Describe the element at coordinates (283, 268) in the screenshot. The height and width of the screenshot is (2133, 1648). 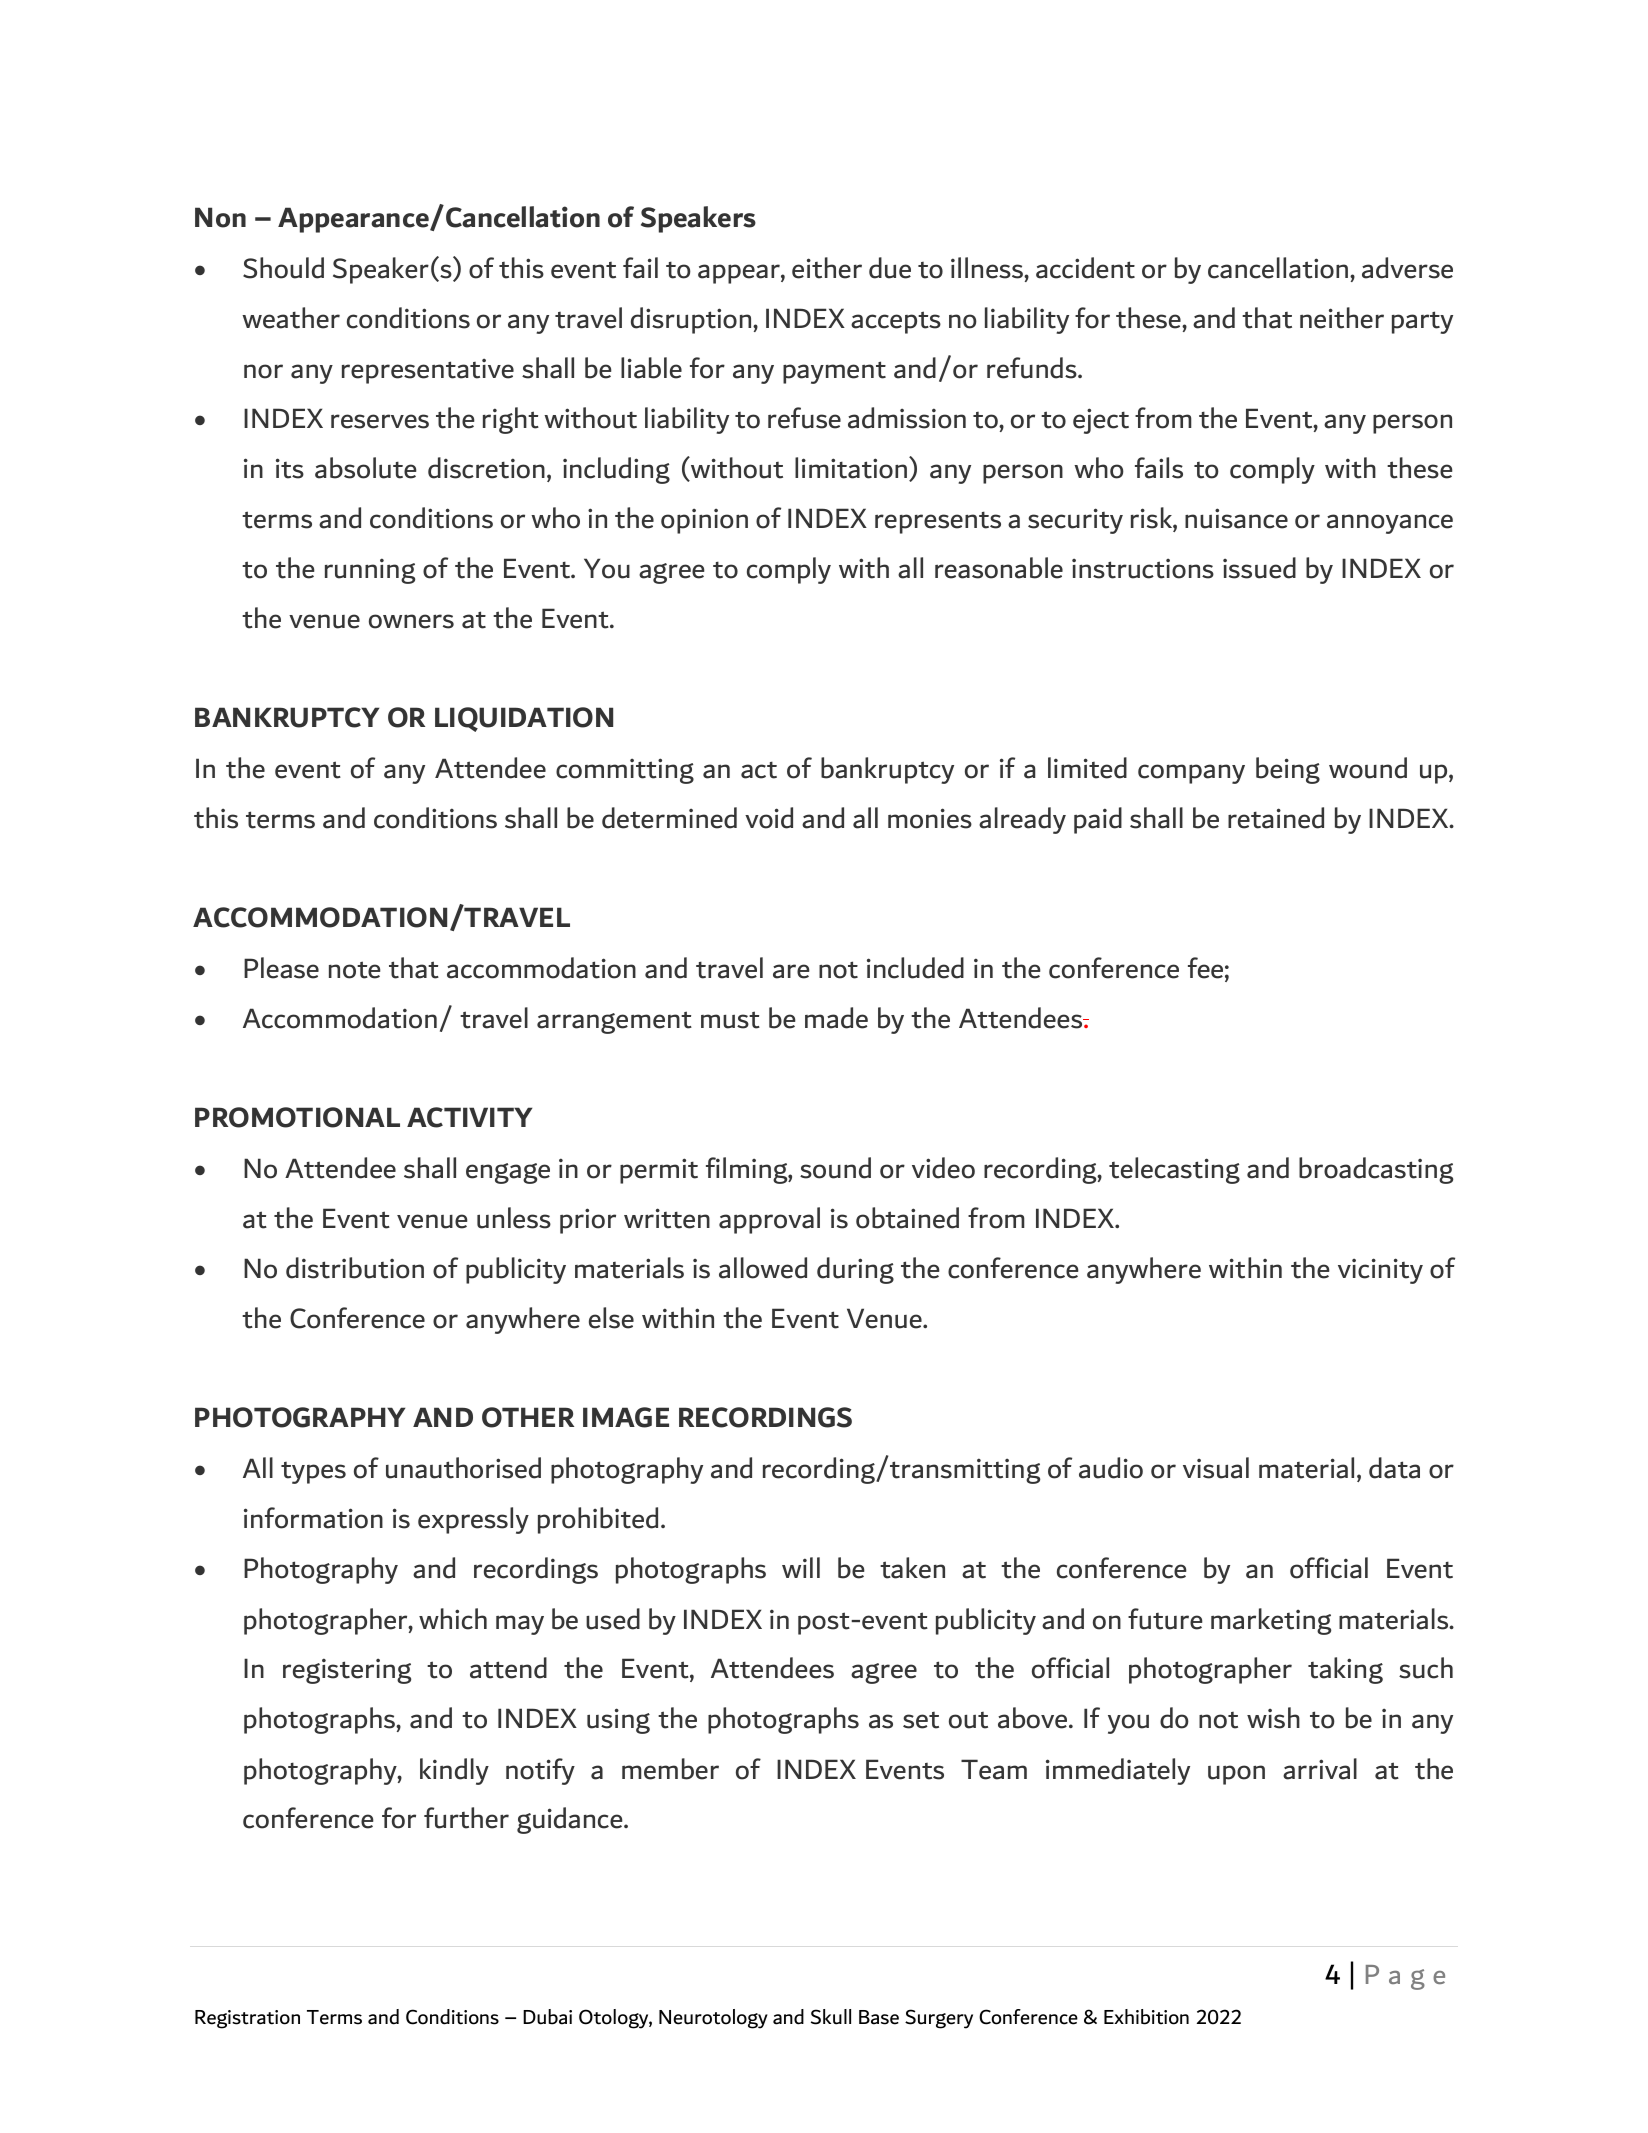
I see `Should` at that location.
